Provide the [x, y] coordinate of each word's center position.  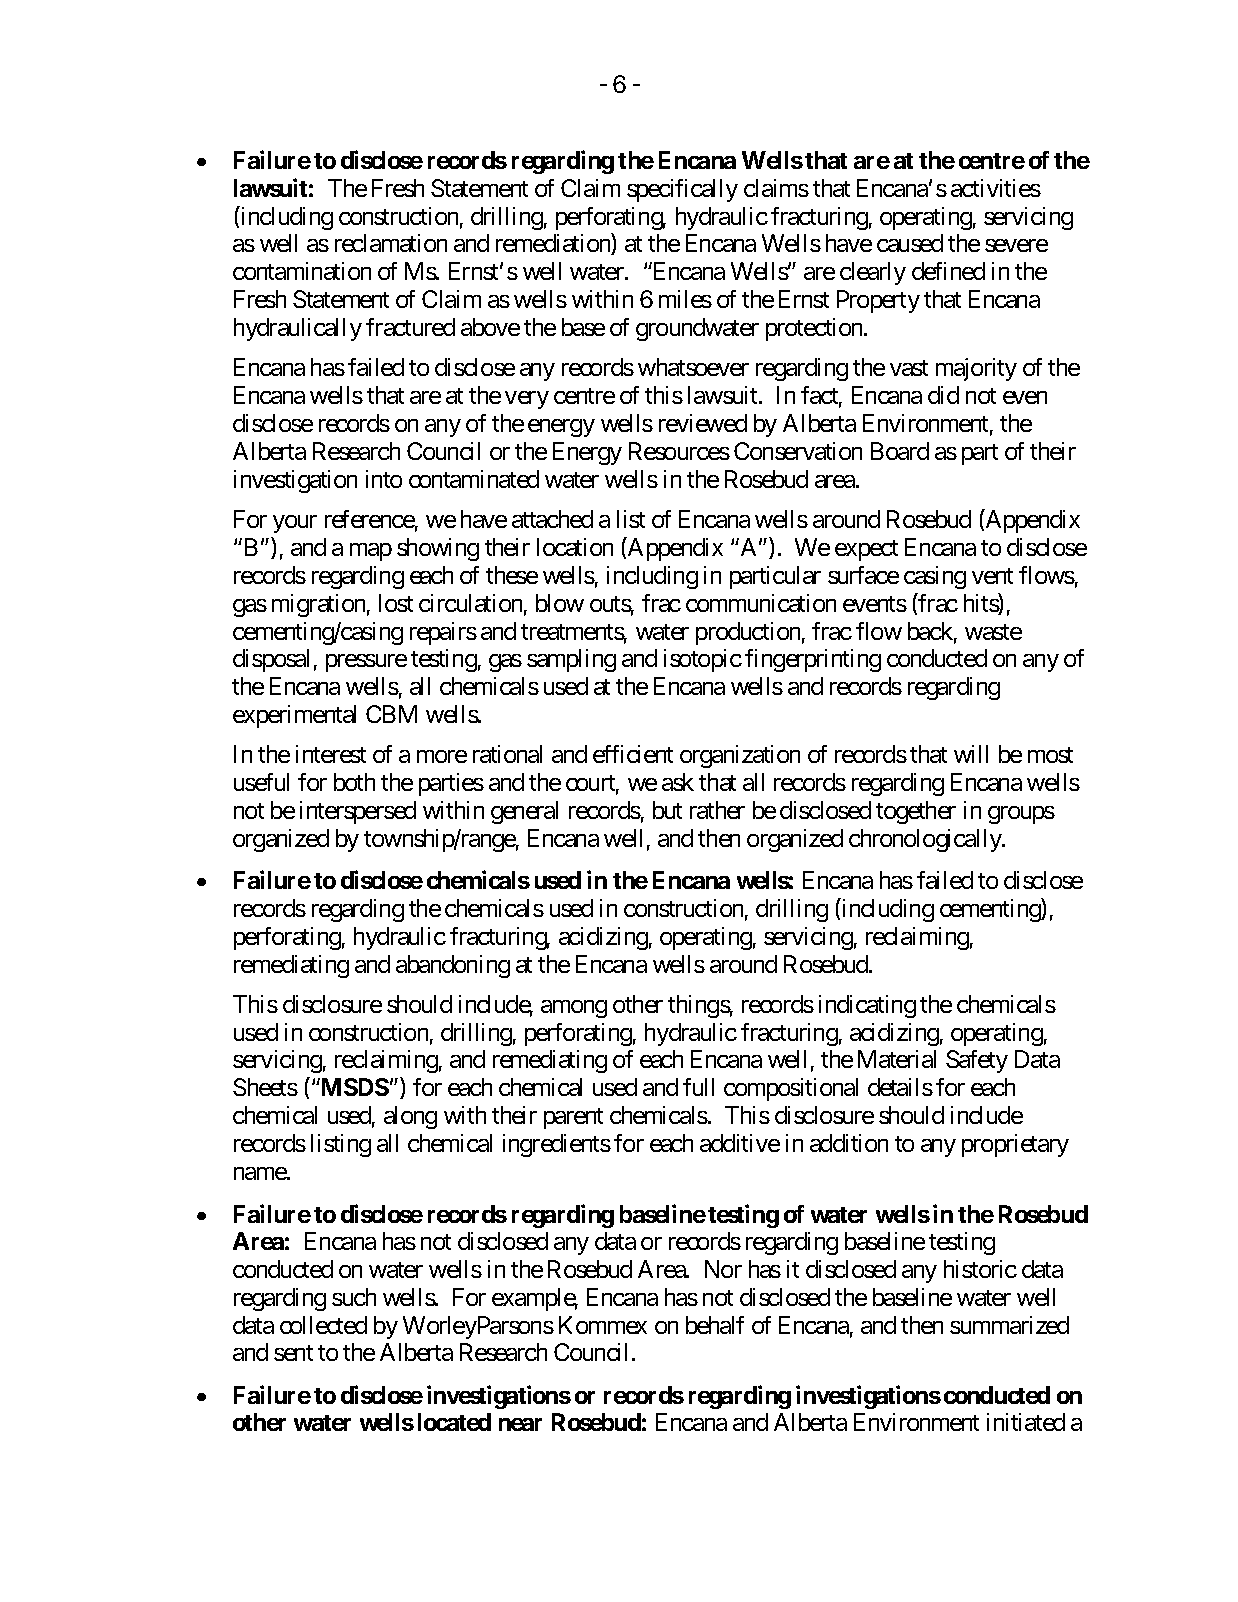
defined [948, 271]
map [371, 552]
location [575, 547]
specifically [682, 190]
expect [866, 550]
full [698, 1087]
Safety [977, 1061]
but [667, 810]
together [916, 812]
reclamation [391, 243]
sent [293, 1353]
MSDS [354, 1087]
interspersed [358, 812]
